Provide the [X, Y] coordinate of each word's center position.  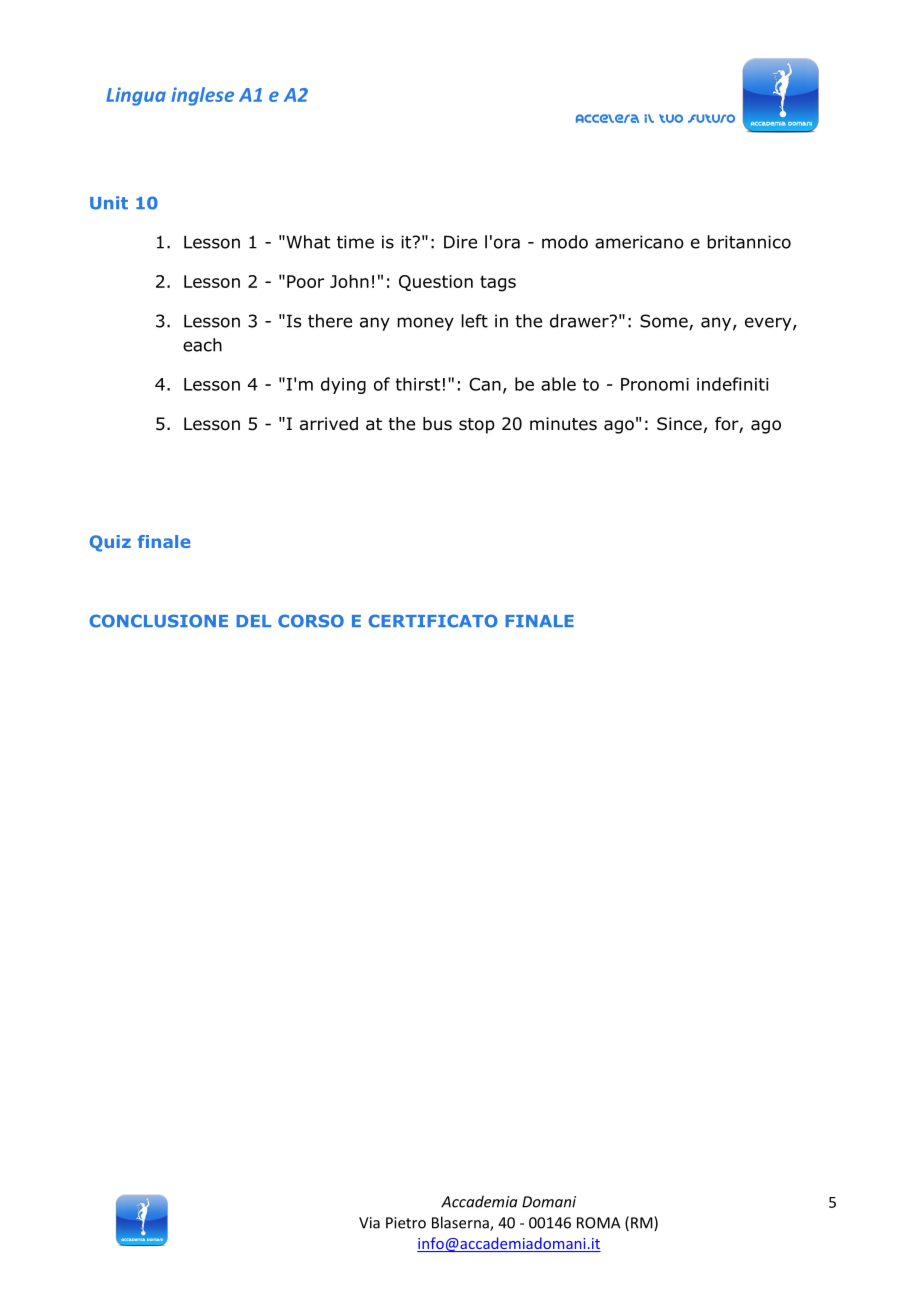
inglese [202, 96]
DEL [253, 621]
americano [639, 242]
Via [369, 1223]
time [355, 242]
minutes [563, 424]
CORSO [311, 621]
